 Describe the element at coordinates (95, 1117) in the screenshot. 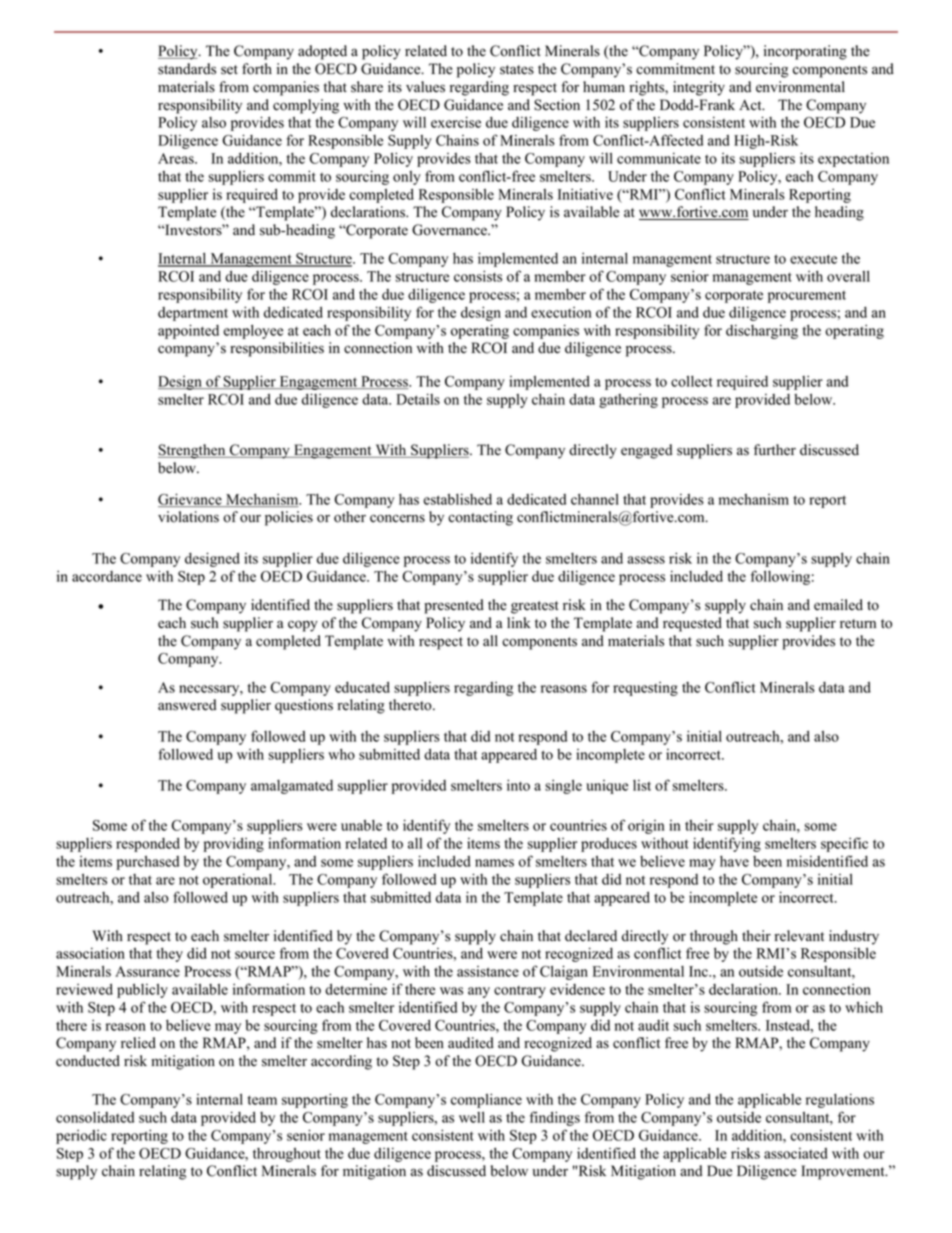

I see `consolidated` at that location.
